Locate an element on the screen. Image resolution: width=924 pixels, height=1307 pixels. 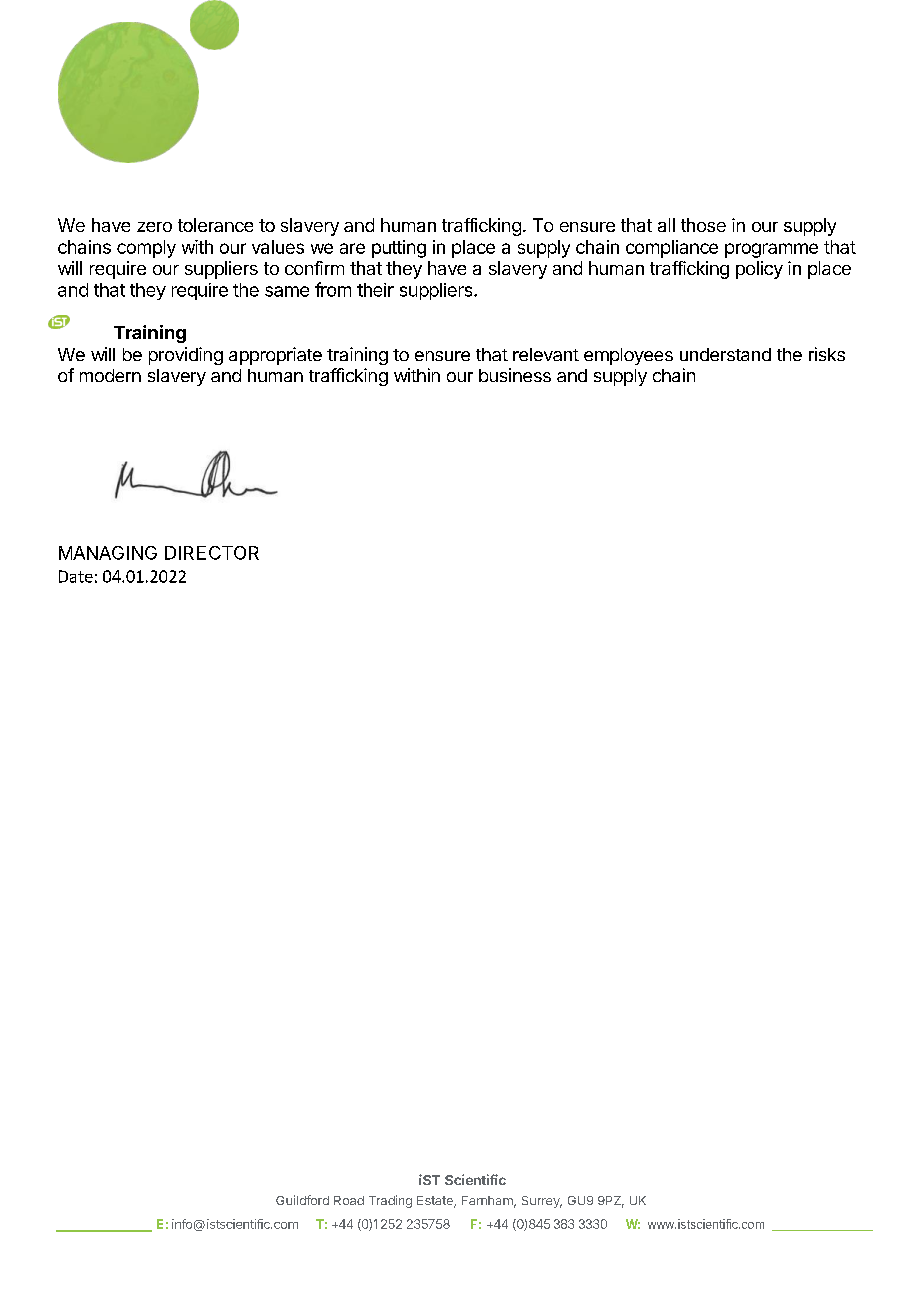
business is located at coordinates (515, 375).
